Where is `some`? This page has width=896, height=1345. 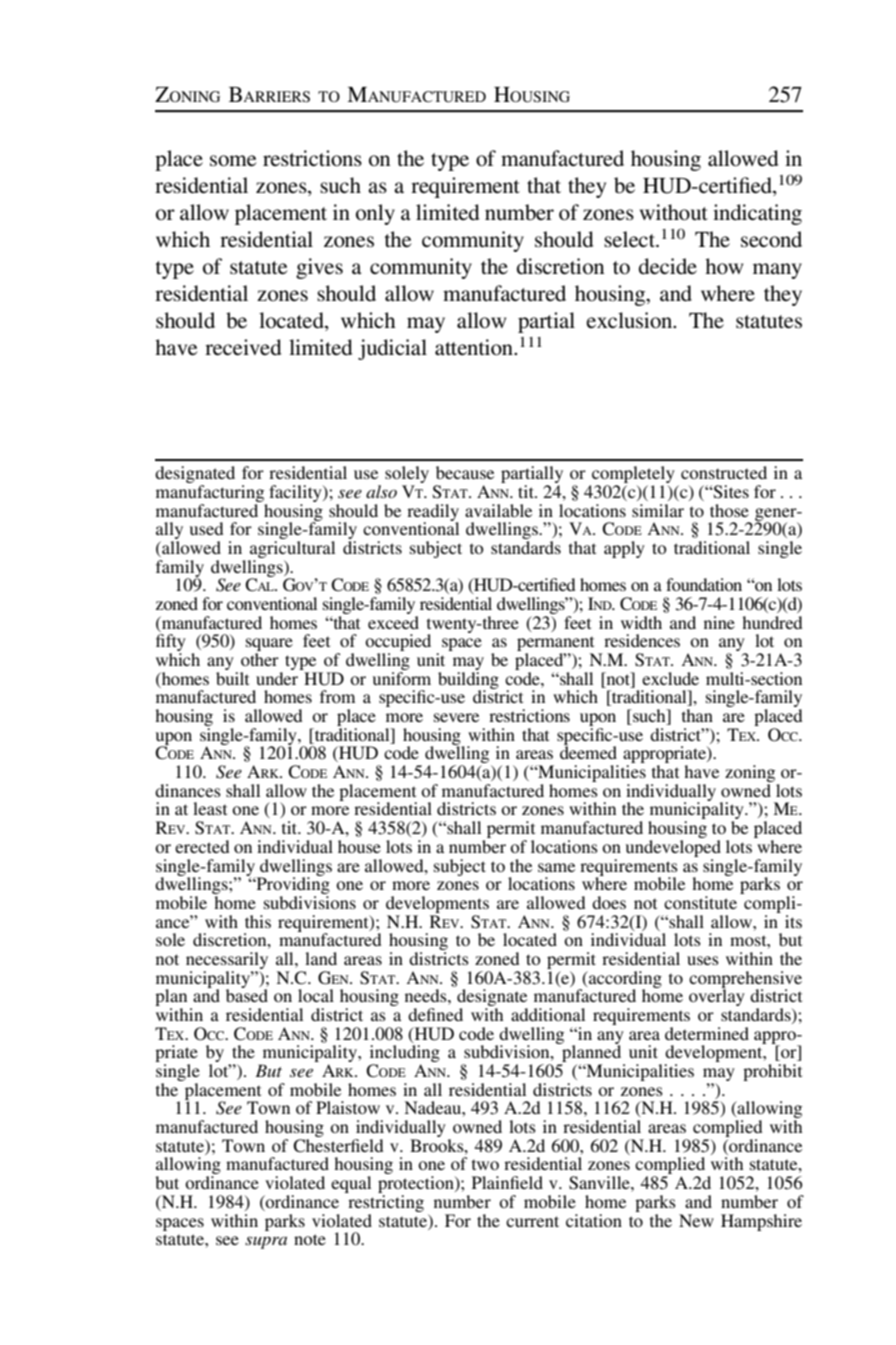
some is located at coordinates (233, 161).
